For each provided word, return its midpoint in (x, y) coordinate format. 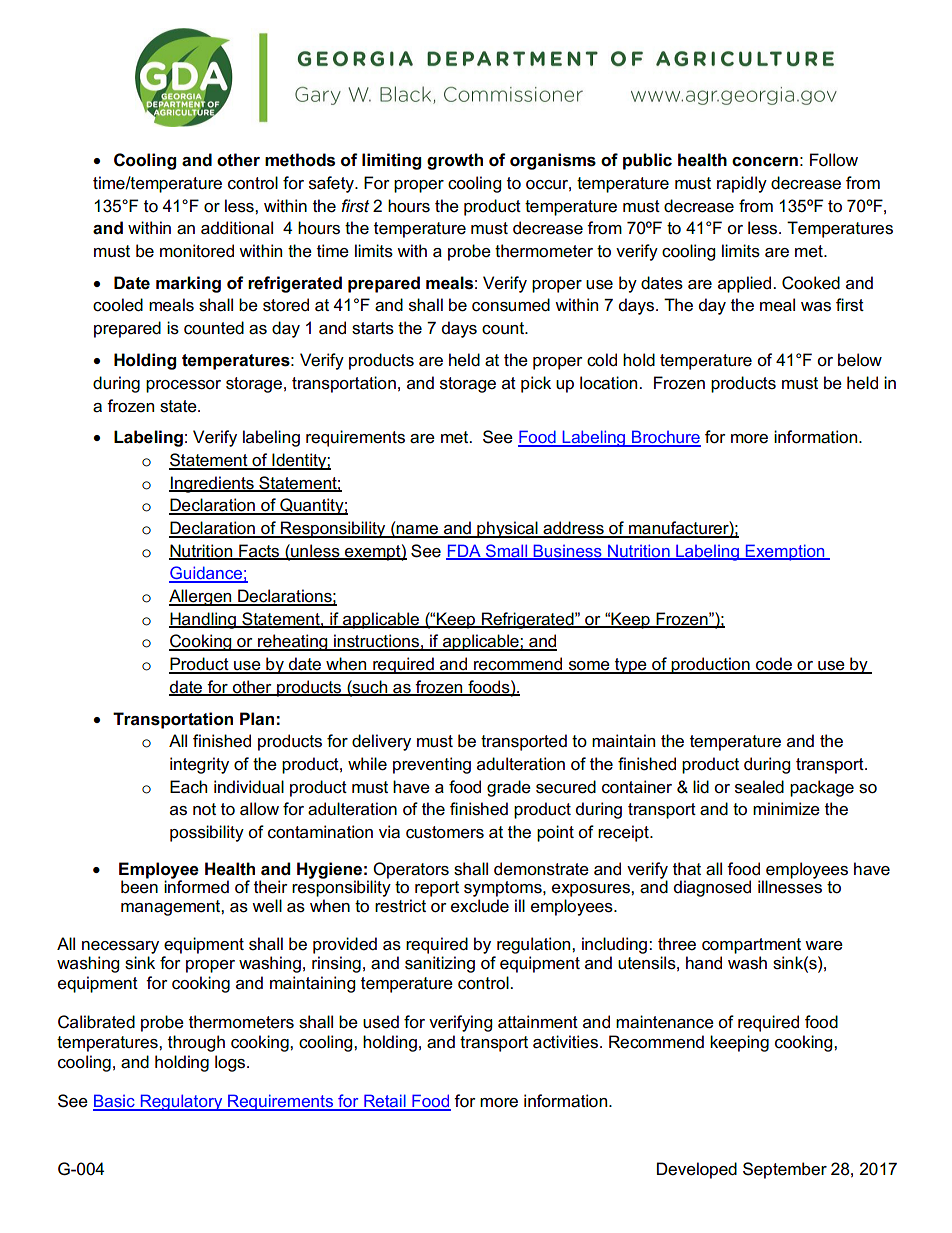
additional (237, 228)
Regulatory (181, 1102)
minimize (786, 809)
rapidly (742, 184)
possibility (207, 833)
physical (507, 529)
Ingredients (212, 484)
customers (445, 832)
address (573, 529)
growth (455, 161)
